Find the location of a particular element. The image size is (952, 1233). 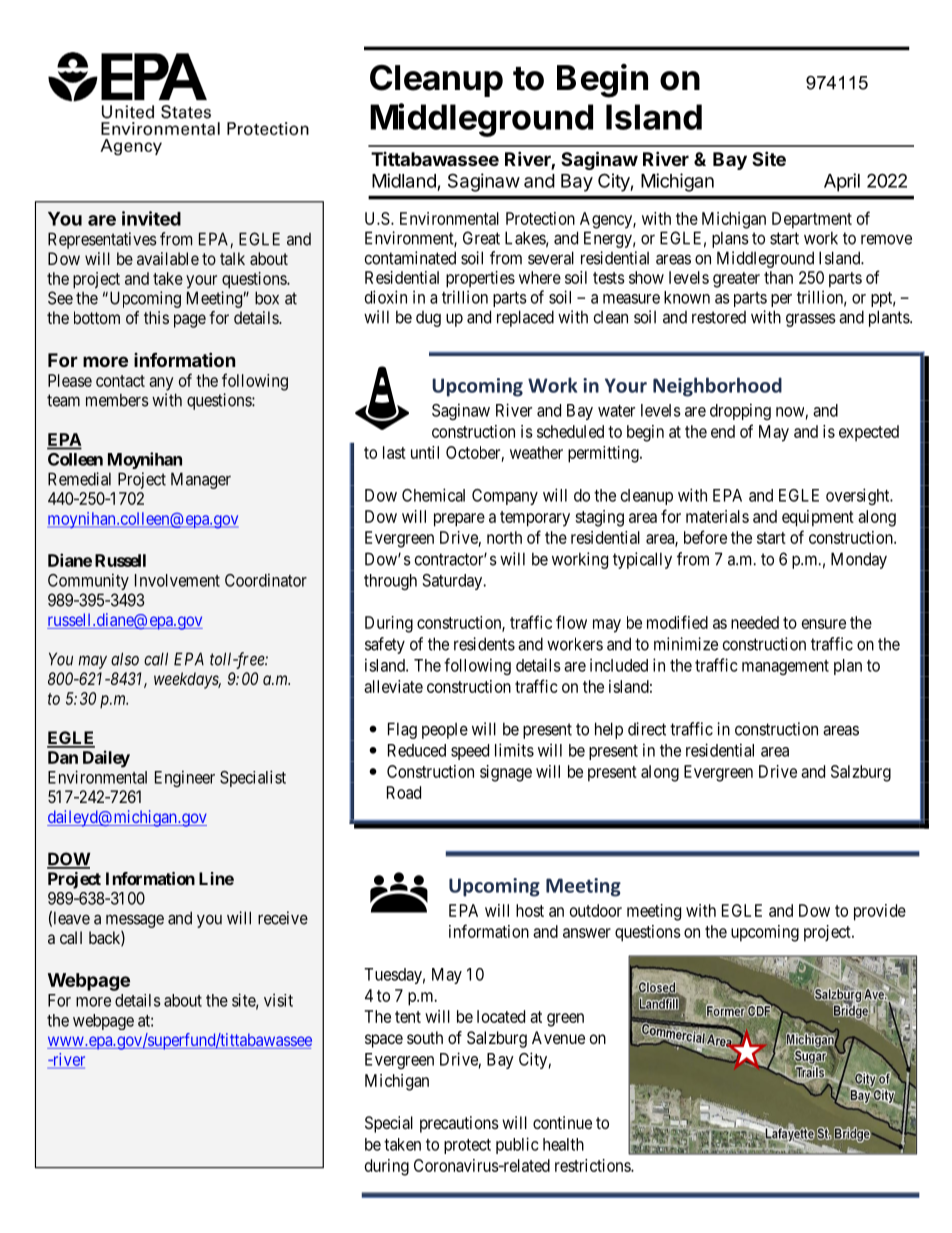

Midland is located at coordinates (404, 180).
